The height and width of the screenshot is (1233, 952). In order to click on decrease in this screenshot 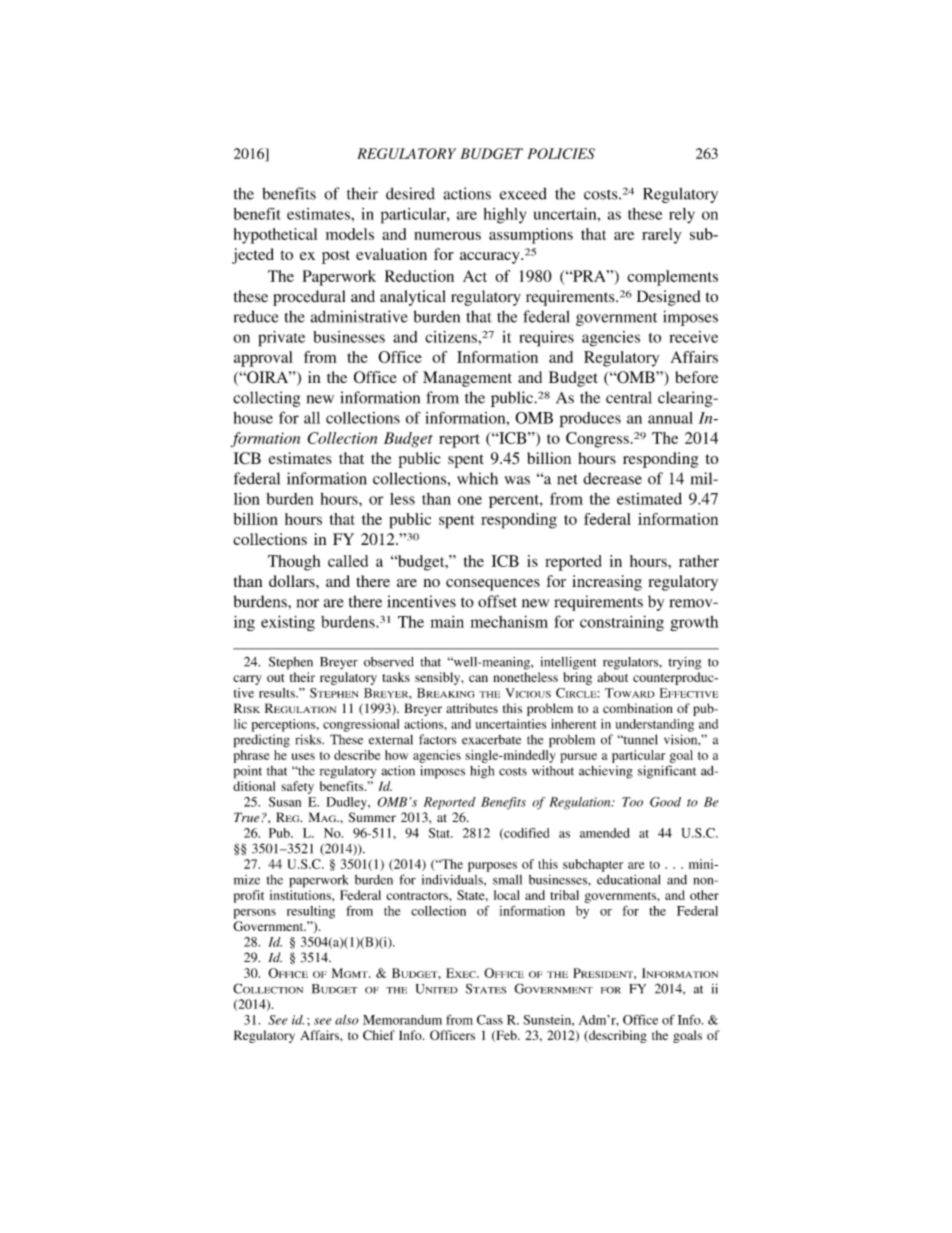, I will do `click(612, 478)`.
